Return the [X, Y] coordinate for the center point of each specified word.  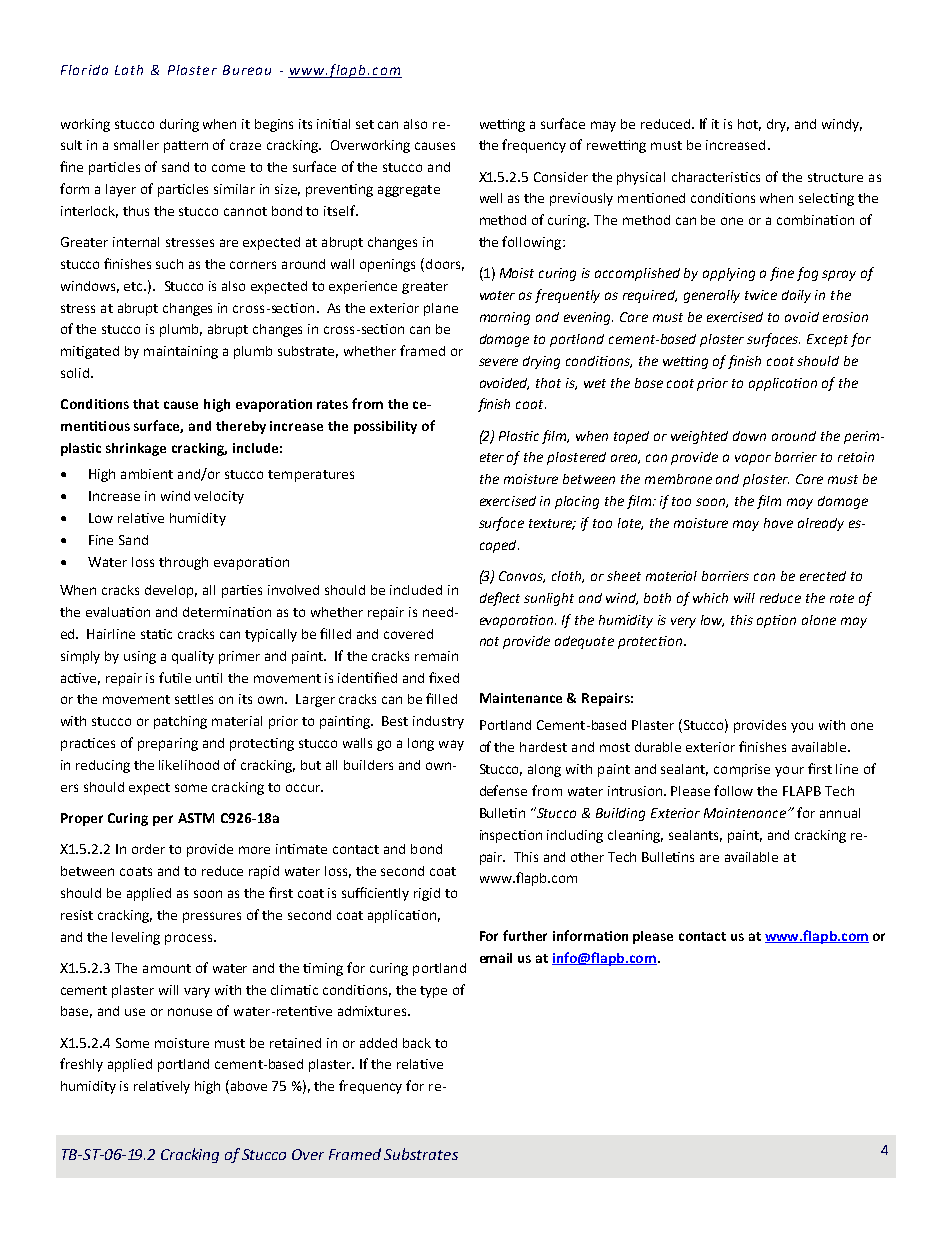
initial [333, 124]
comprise [742, 770]
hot [749, 125]
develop [171, 591]
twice [761, 295]
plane [441, 309]
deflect [500, 599]
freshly [81, 1065]
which [710, 598]
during [179, 125]
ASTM [196, 818]
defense [503, 790]
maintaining [181, 352]
